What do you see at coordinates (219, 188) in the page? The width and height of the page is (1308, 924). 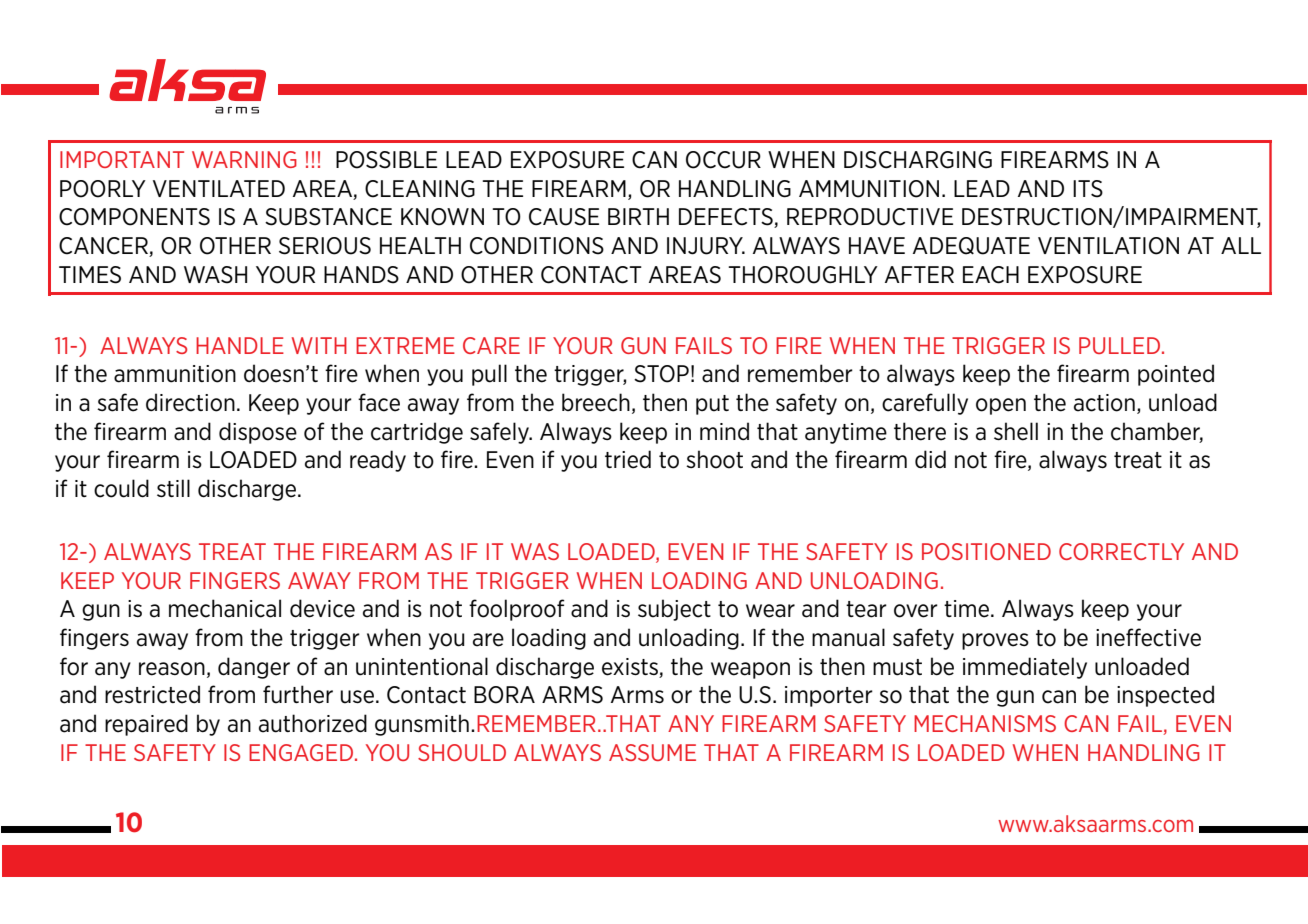 I see `VENTILATED` at bounding box center [219, 188].
